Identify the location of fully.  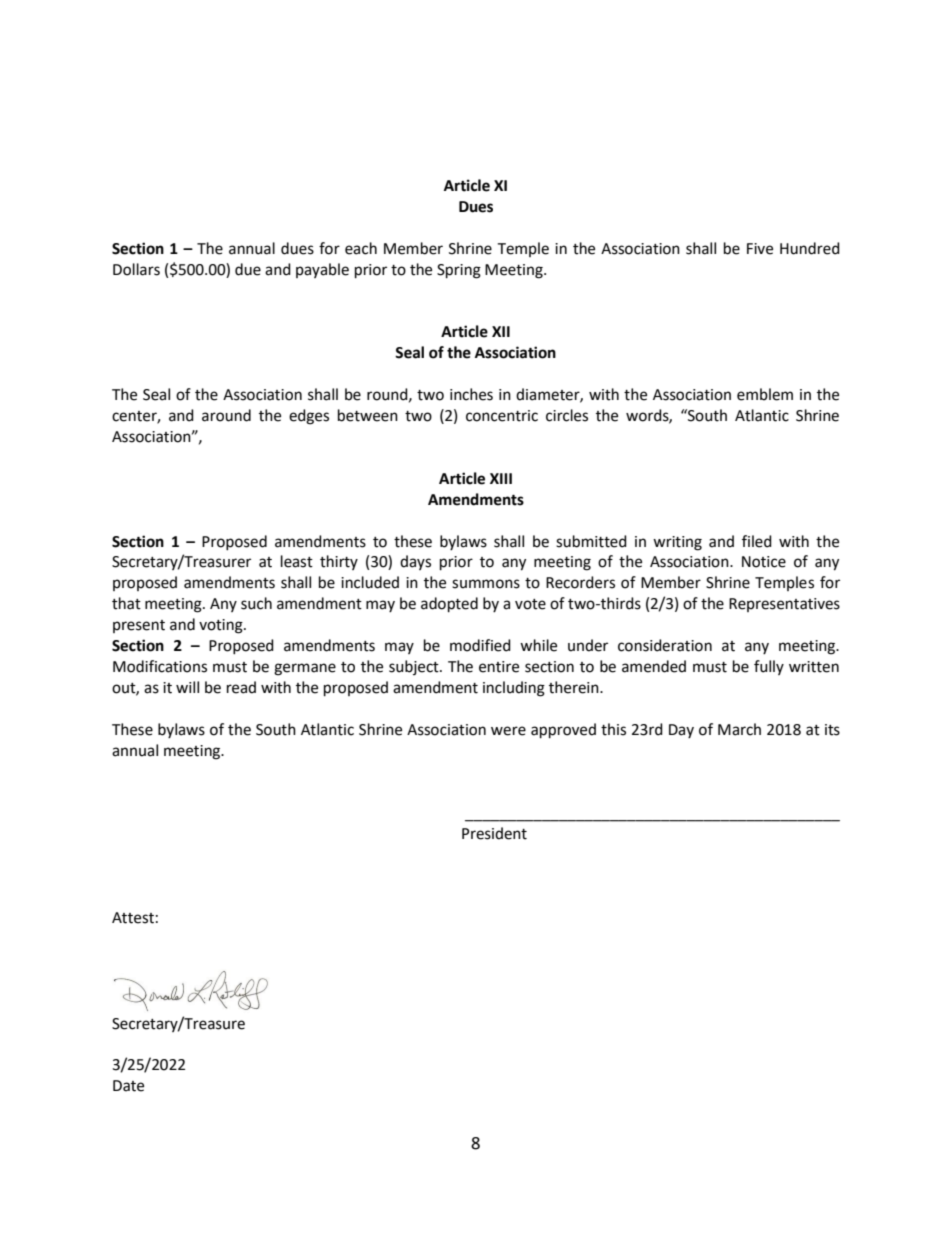
(769, 667).
